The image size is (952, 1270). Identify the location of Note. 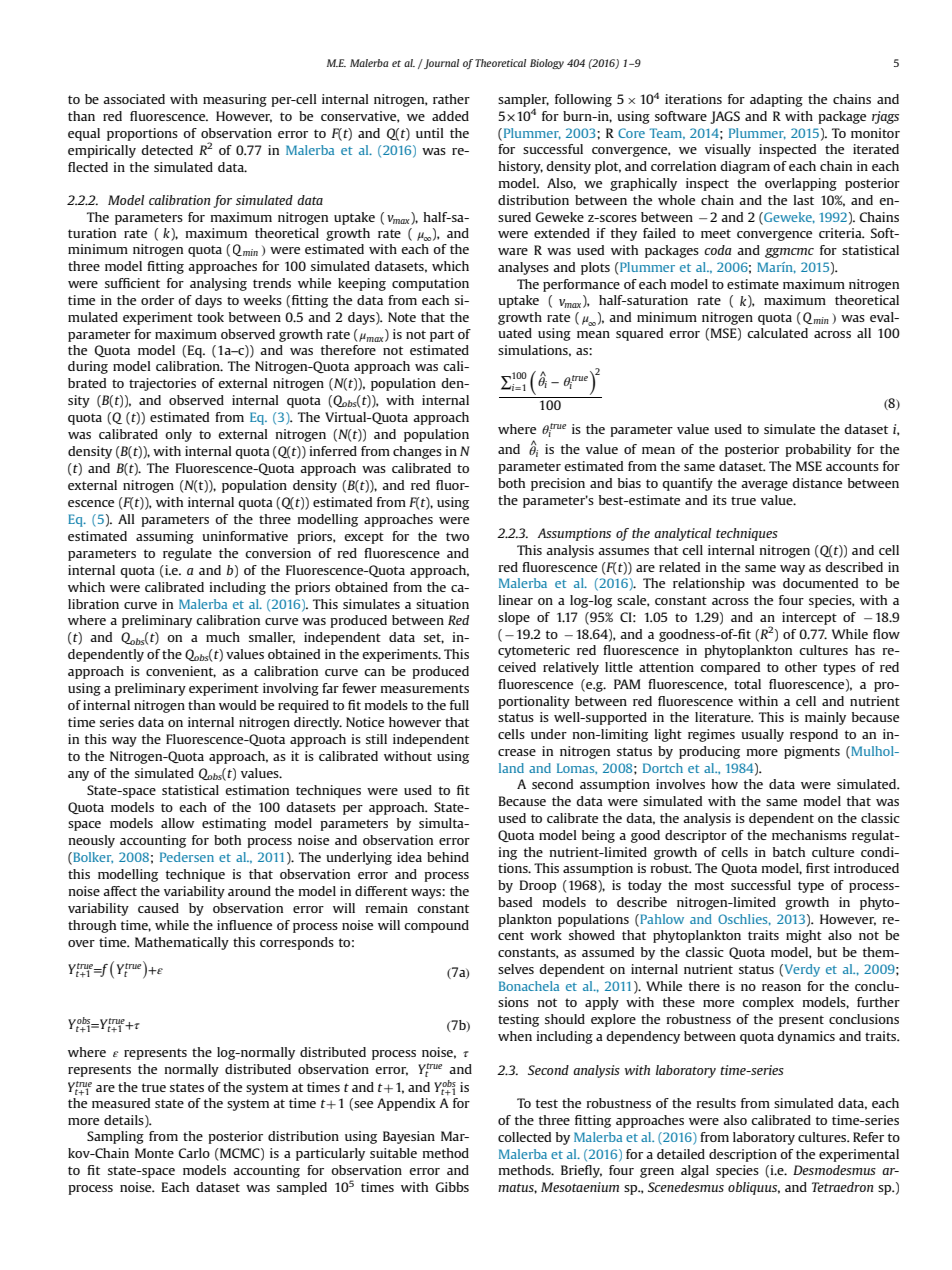
(402, 317).
